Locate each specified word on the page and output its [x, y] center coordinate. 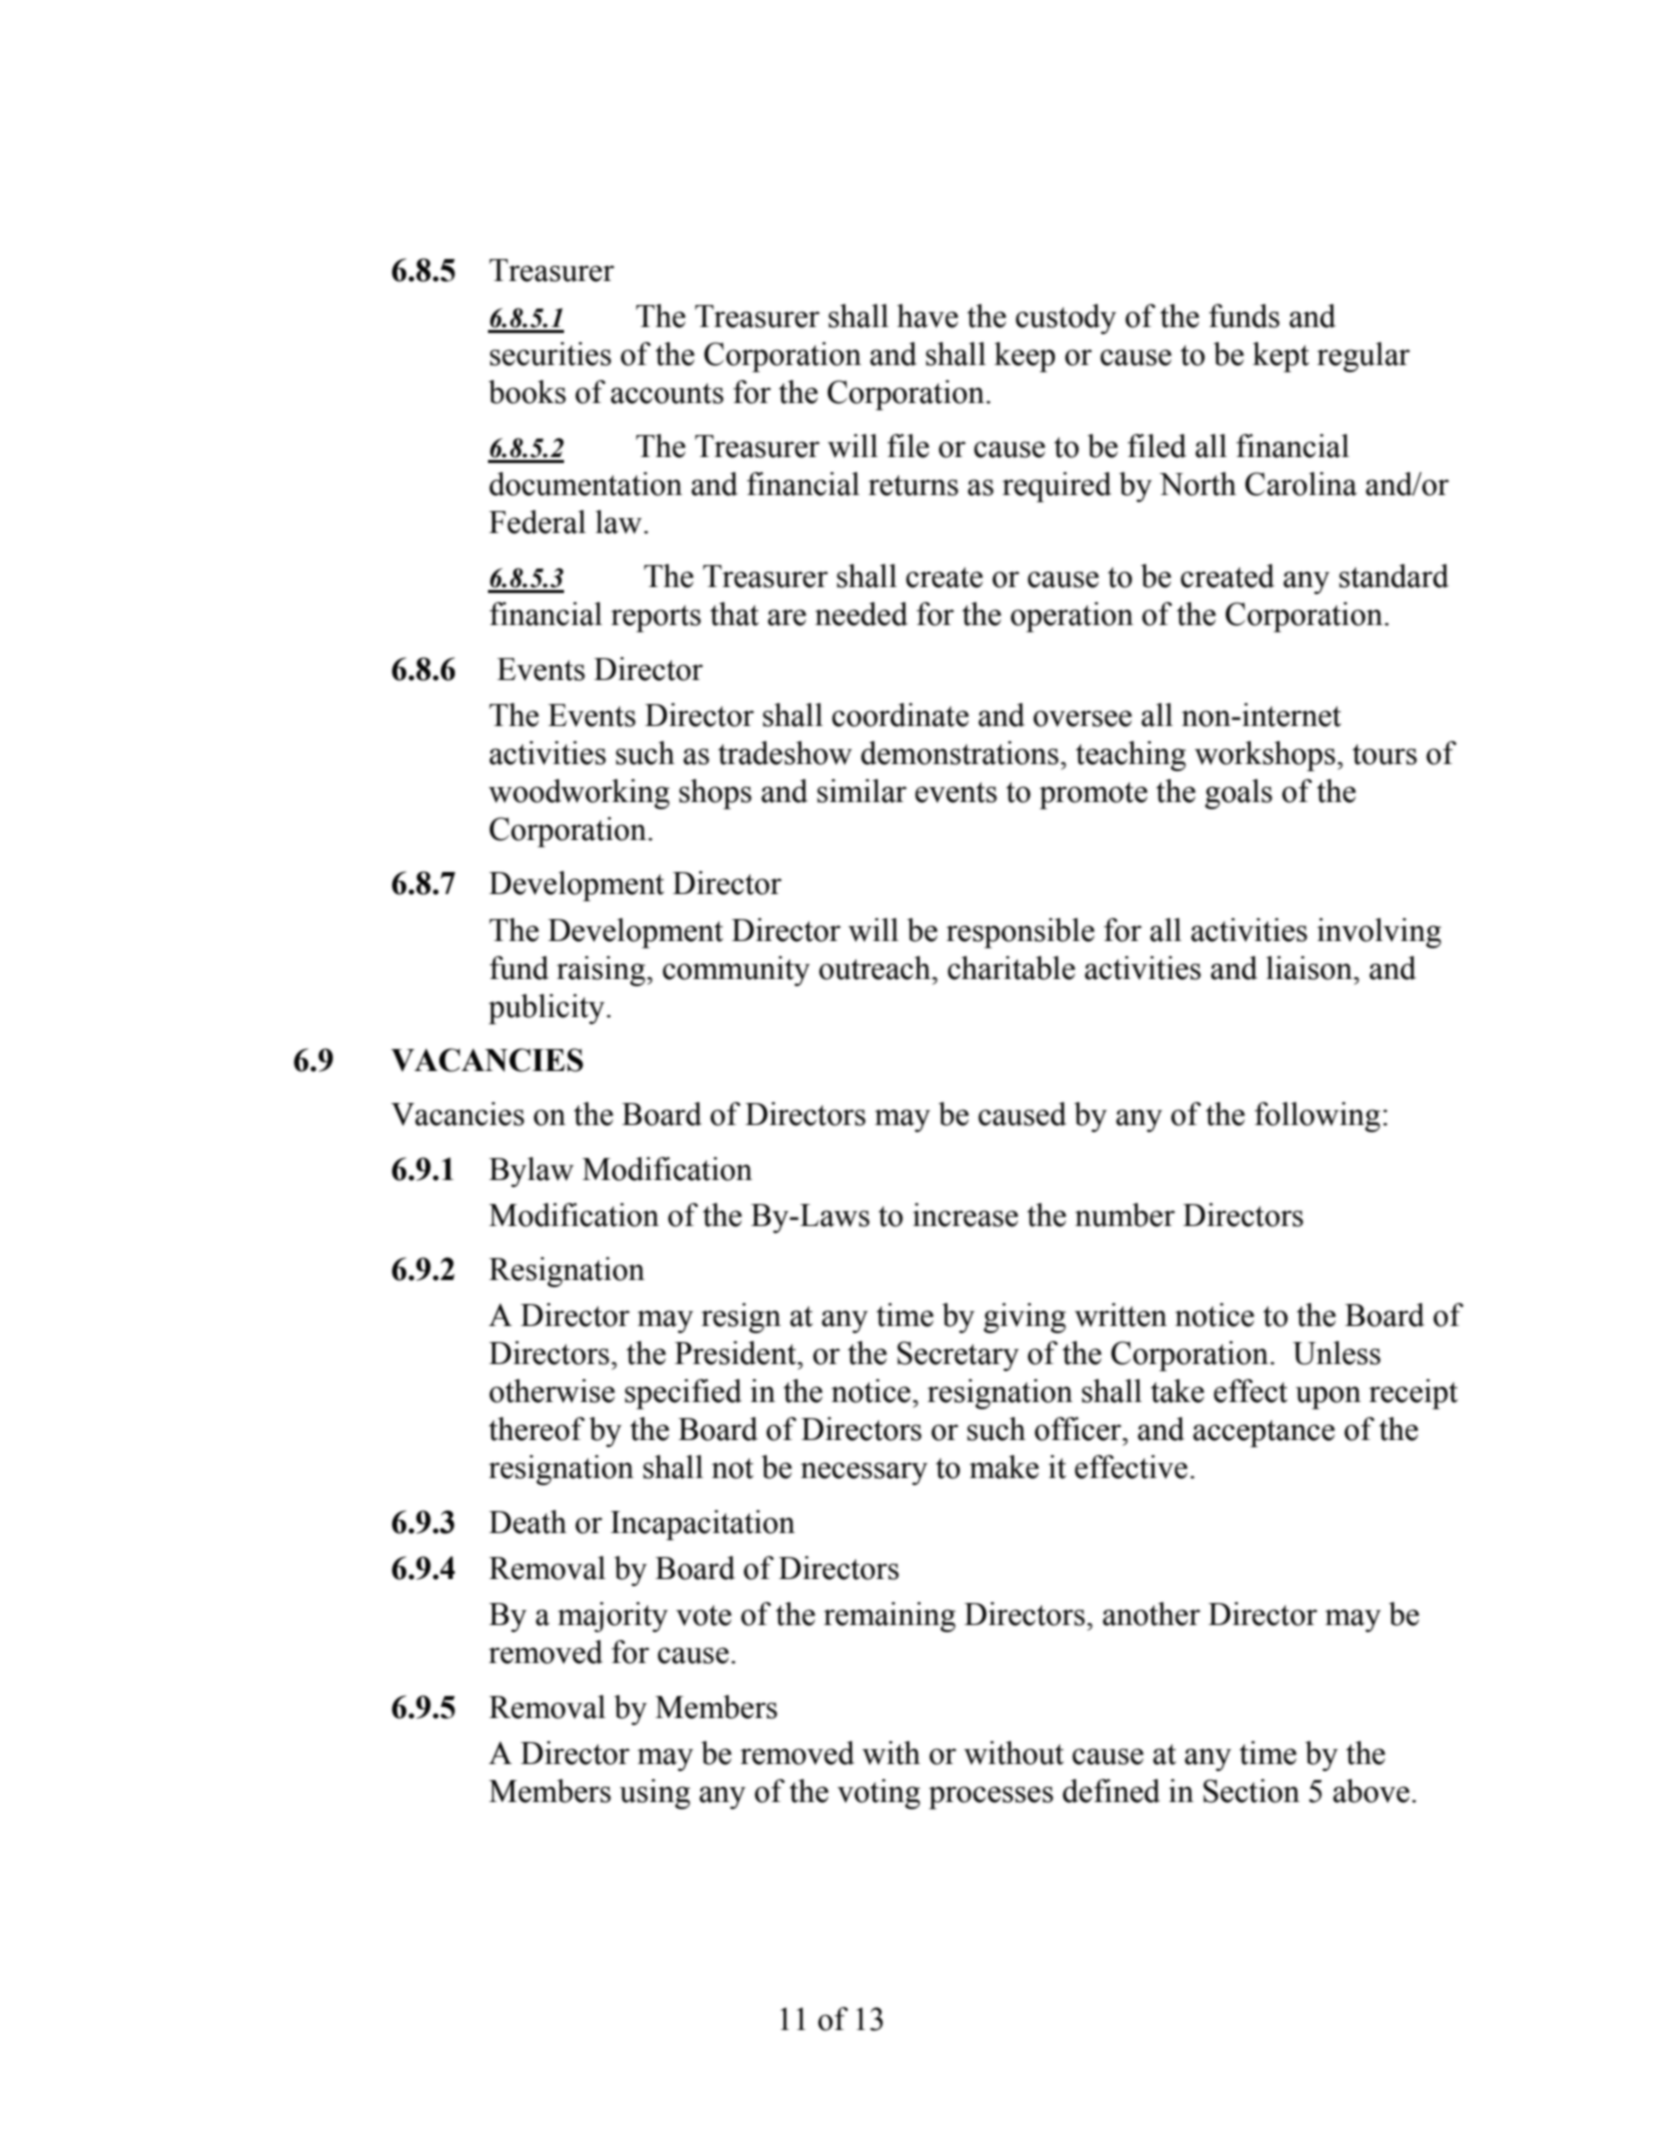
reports [656, 618]
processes [991, 1797]
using [655, 1794]
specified [683, 1394]
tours [1385, 754]
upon [1328, 1397]
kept [1281, 357]
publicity [546, 1009]
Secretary [958, 1356]
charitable [1011, 968]
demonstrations [960, 753]
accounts [667, 393]
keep [1024, 357]
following [1317, 1117]
